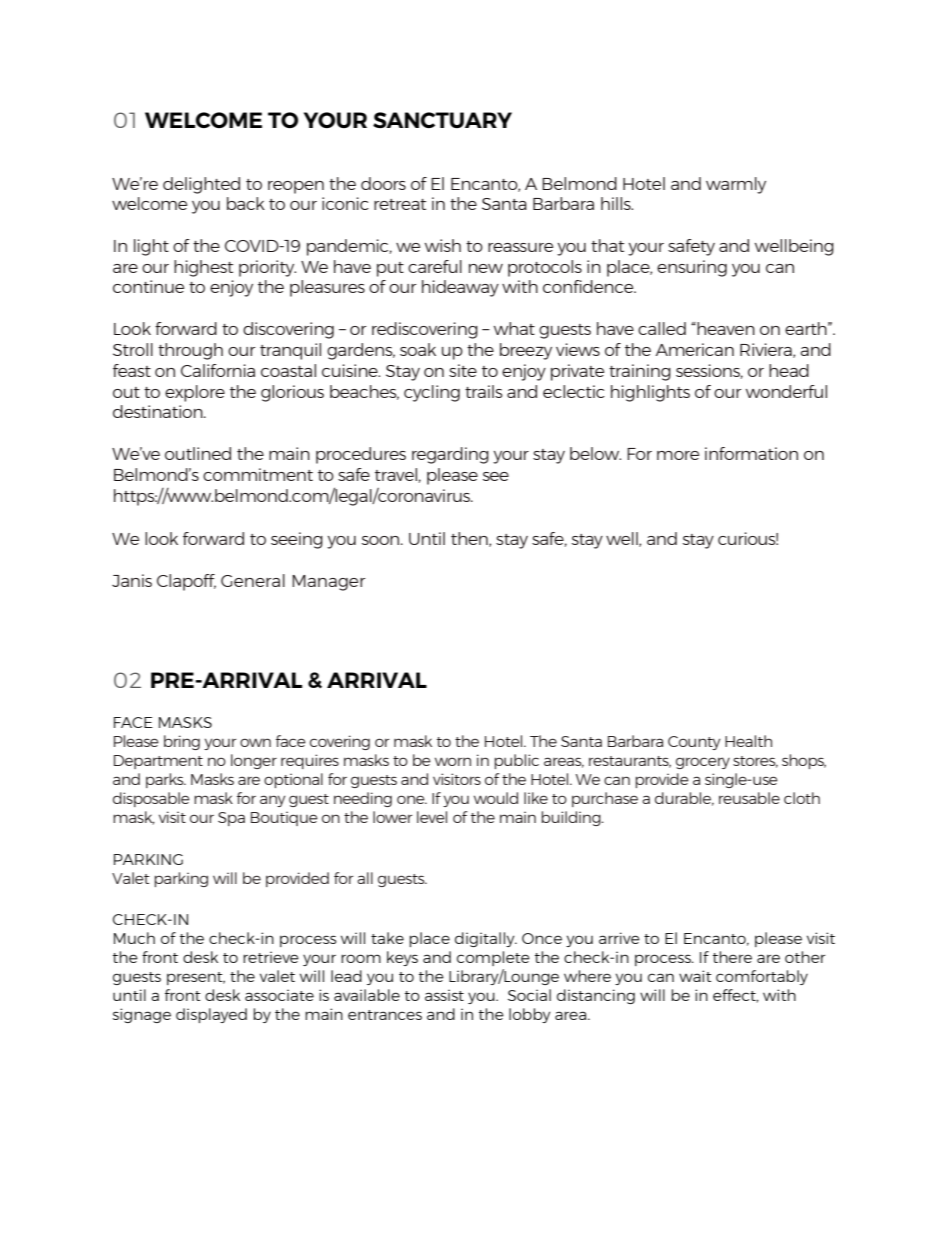 This screenshot has width=952, height=1233. What do you see at coordinates (751, 453) in the screenshot?
I see `information` at bounding box center [751, 453].
